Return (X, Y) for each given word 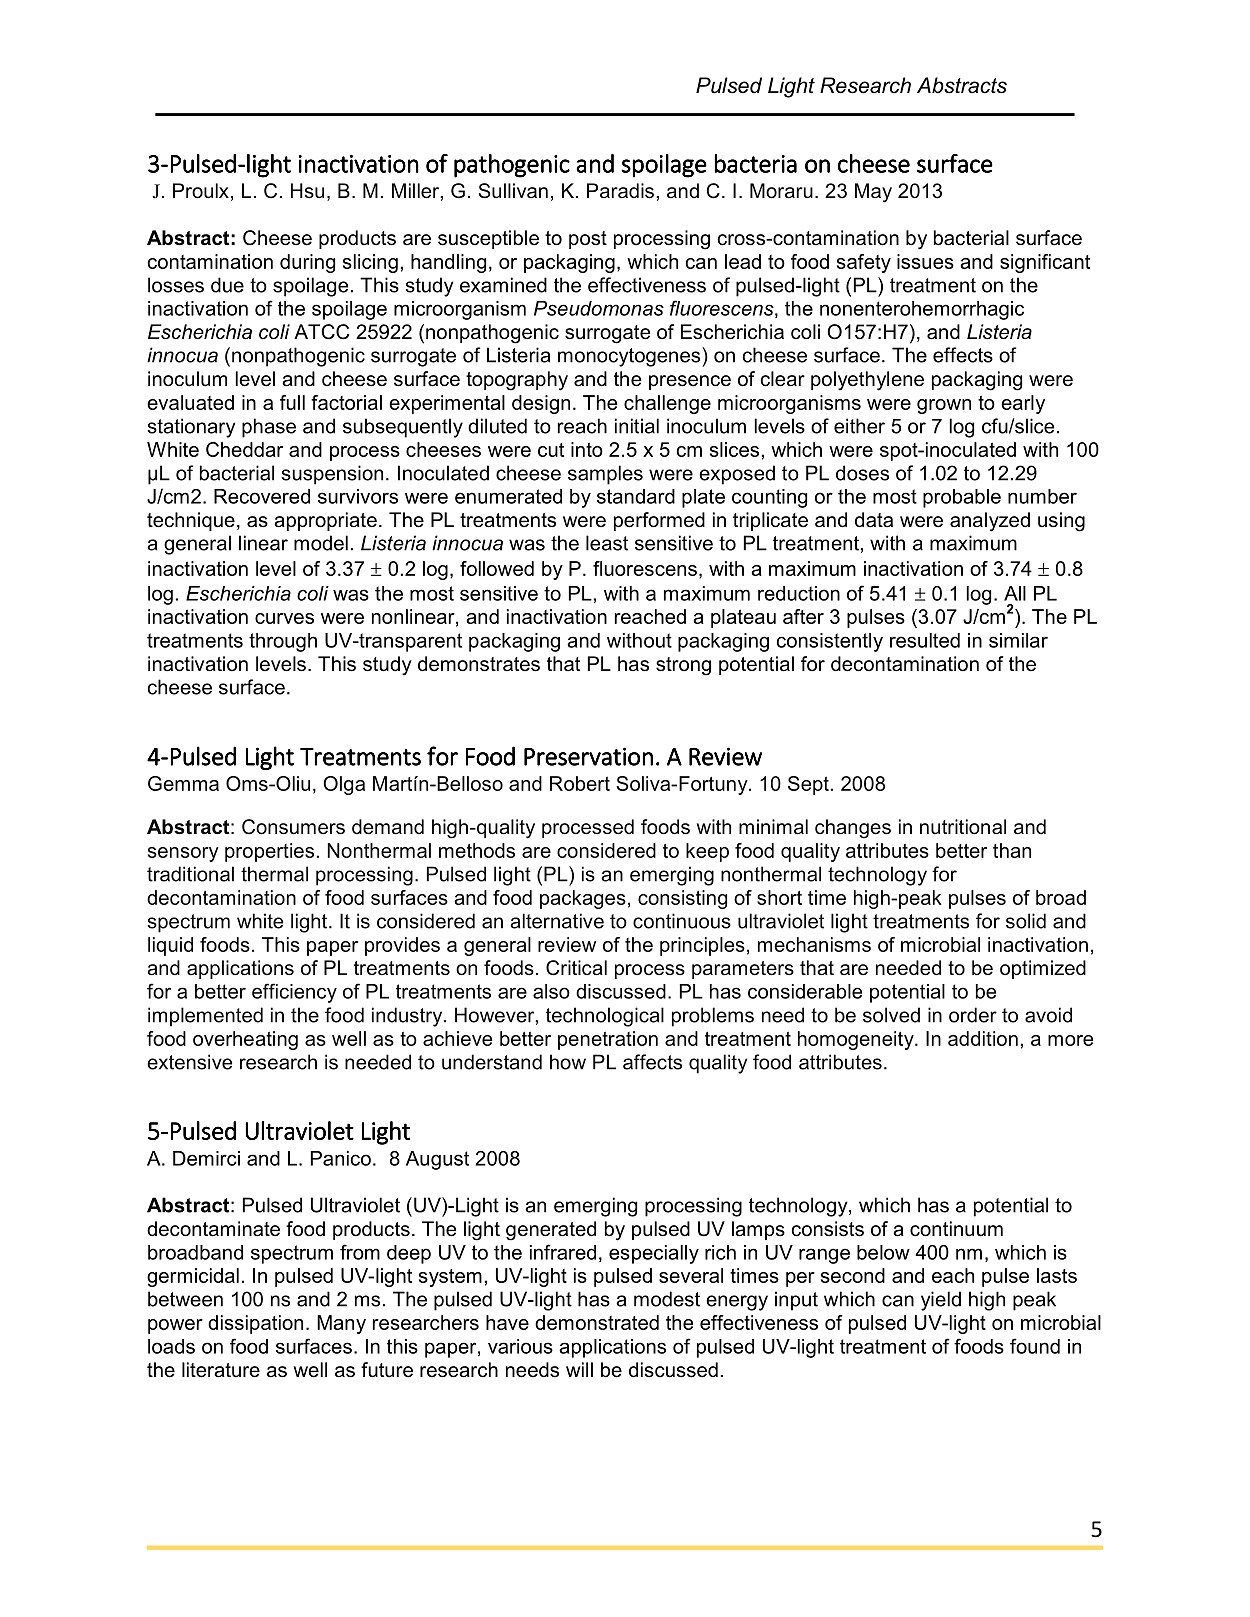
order (973, 1015)
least (607, 543)
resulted (925, 640)
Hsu (307, 190)
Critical (576, 968)
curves (284, 618)
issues (925, 261)
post (588, 240)
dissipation (255, 1324)
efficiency (294, 993)
